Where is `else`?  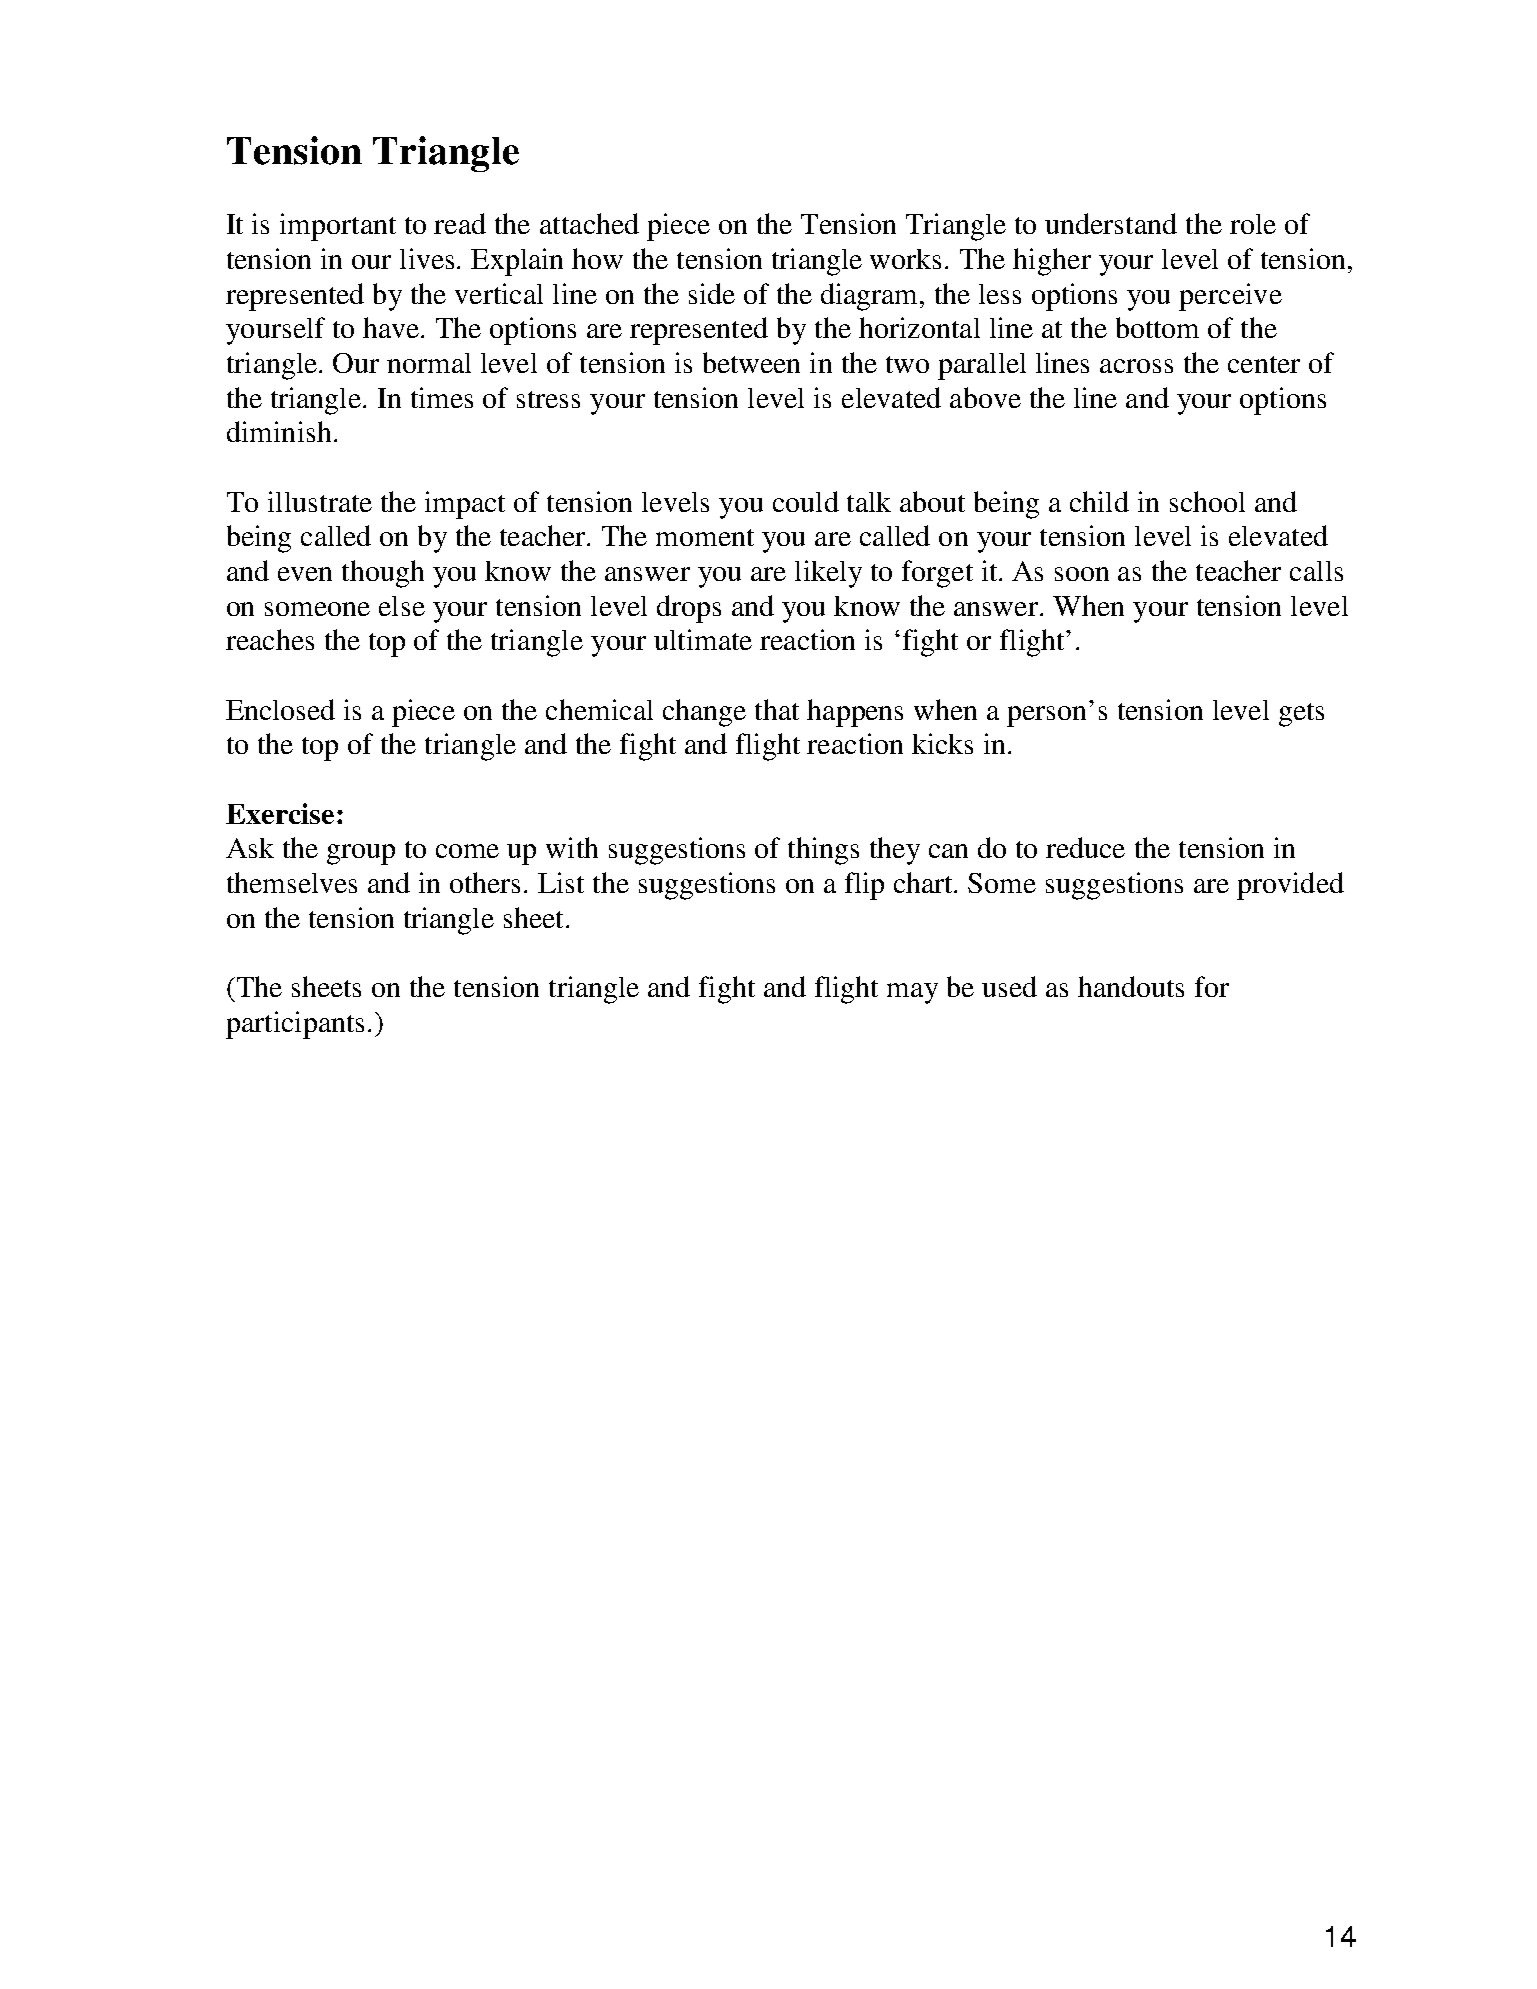
else is located at coordinates (402, 606).
